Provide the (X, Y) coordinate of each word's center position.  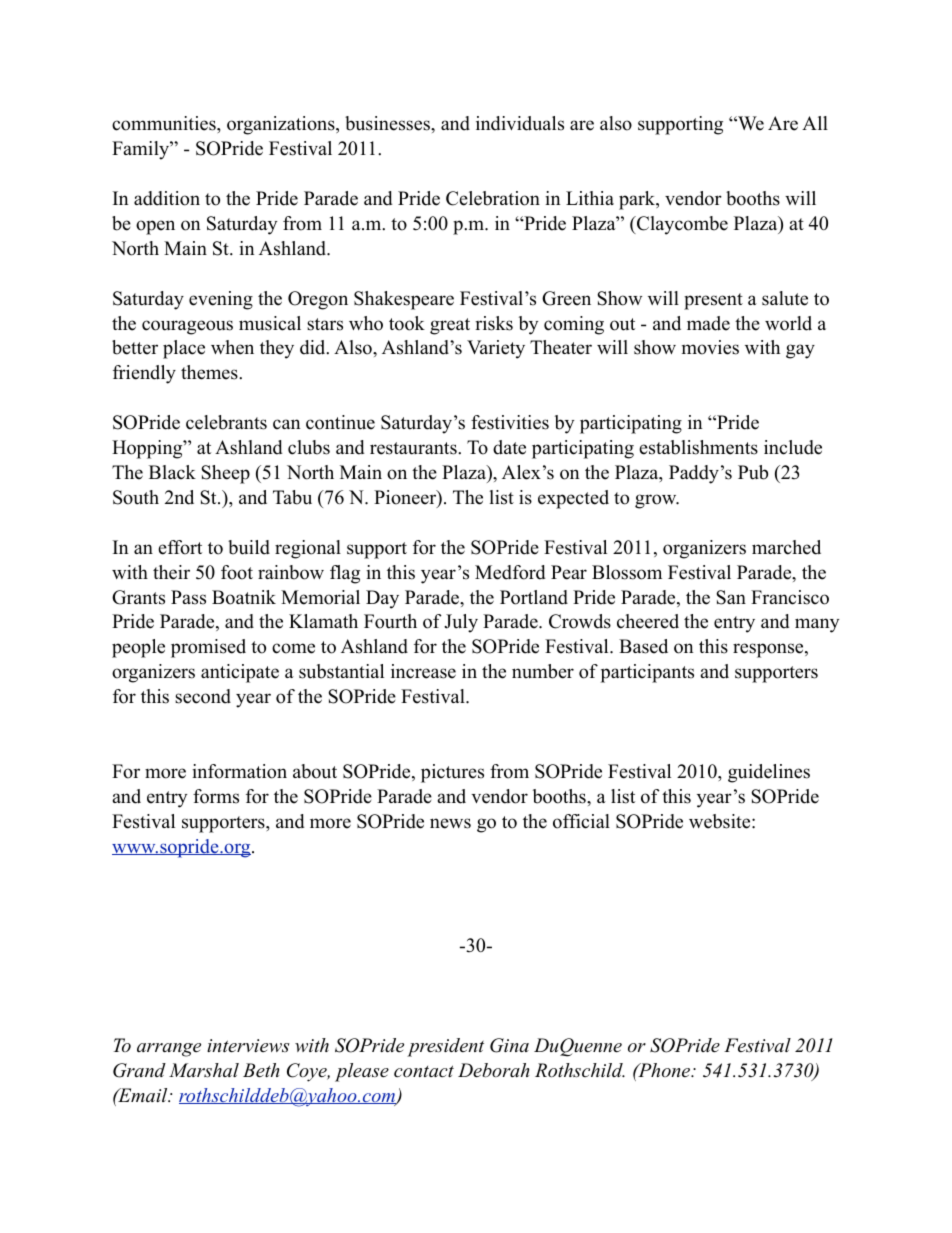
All (815, 123)
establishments (698, 447)
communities (165, 123)
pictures (452, 773)
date (509, 447)
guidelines (769, 773)
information (239, 771)
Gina (509, 1045)
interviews (248, 1046)
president (445, 1047)
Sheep (225, 474)
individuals (520, 123)
